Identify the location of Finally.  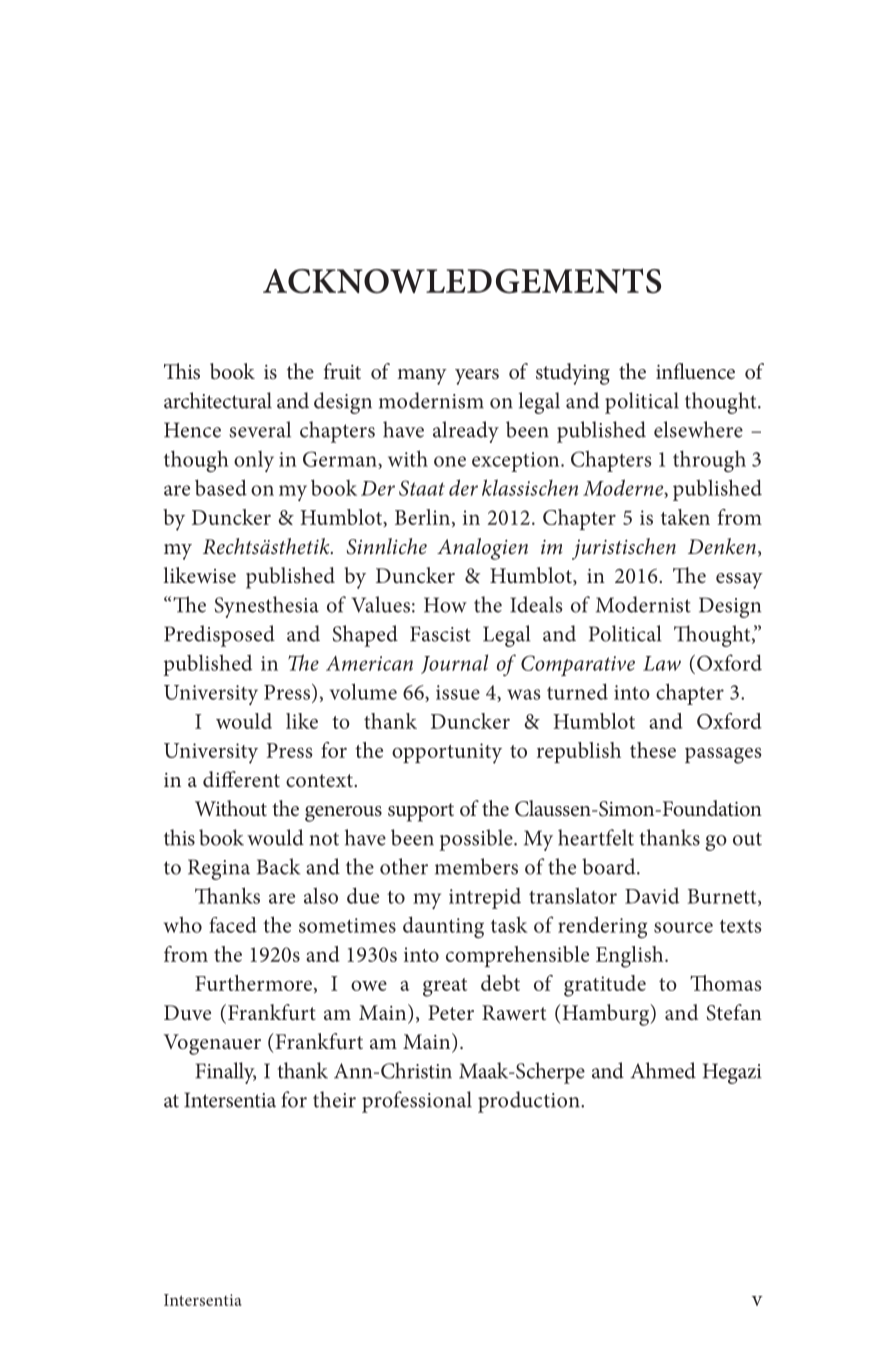
(225, 1073).
